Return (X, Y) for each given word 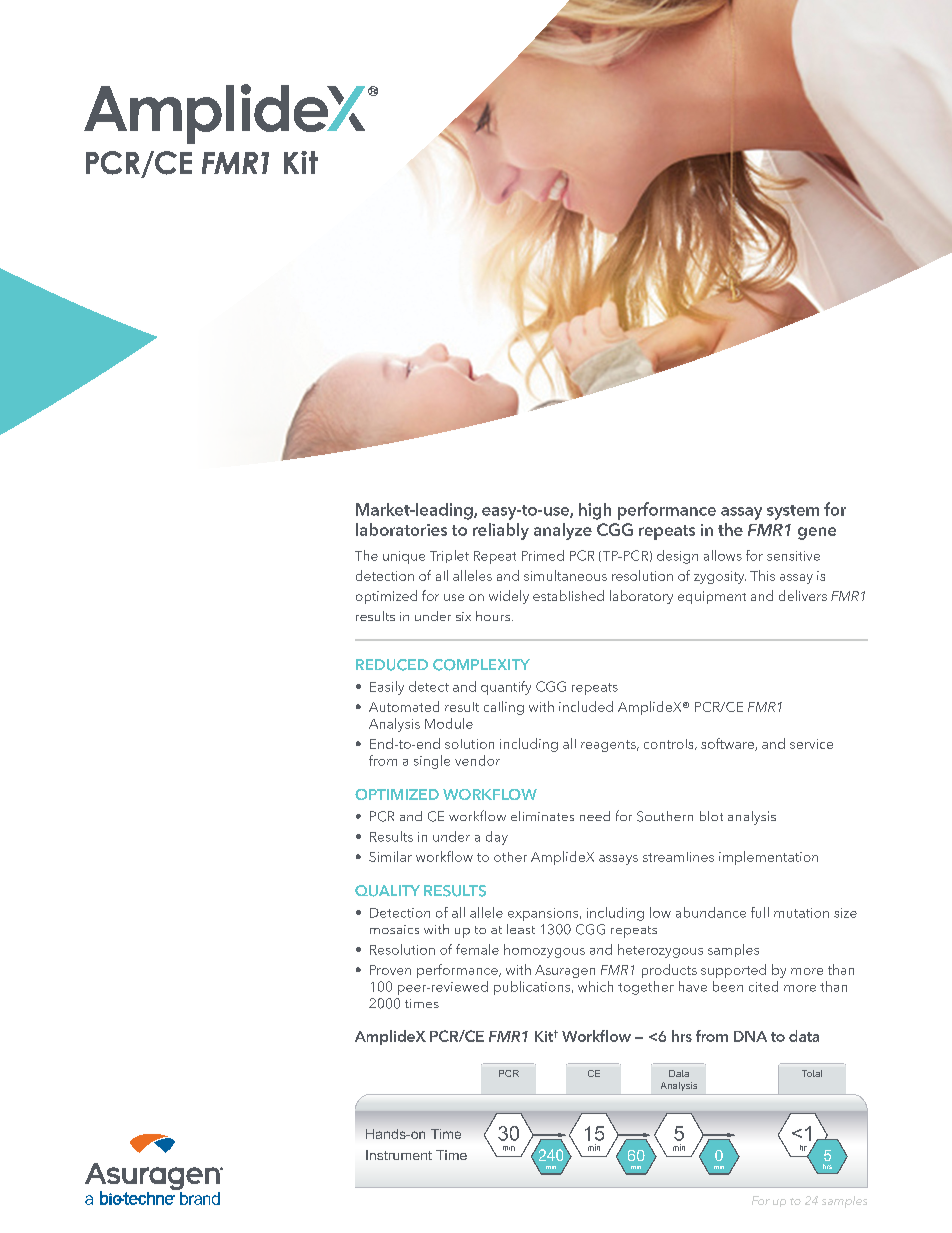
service (811, 744)
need (595, 816)
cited (763, 986)
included (586, 706)
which (595, 986)
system (793, 512)
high (595, 511)
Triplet (449, 556)
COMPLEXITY (481, 665)
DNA (750, 1036)
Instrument (399, 1155)
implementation (768, 858)
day (497, 838)
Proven (390, 970)
